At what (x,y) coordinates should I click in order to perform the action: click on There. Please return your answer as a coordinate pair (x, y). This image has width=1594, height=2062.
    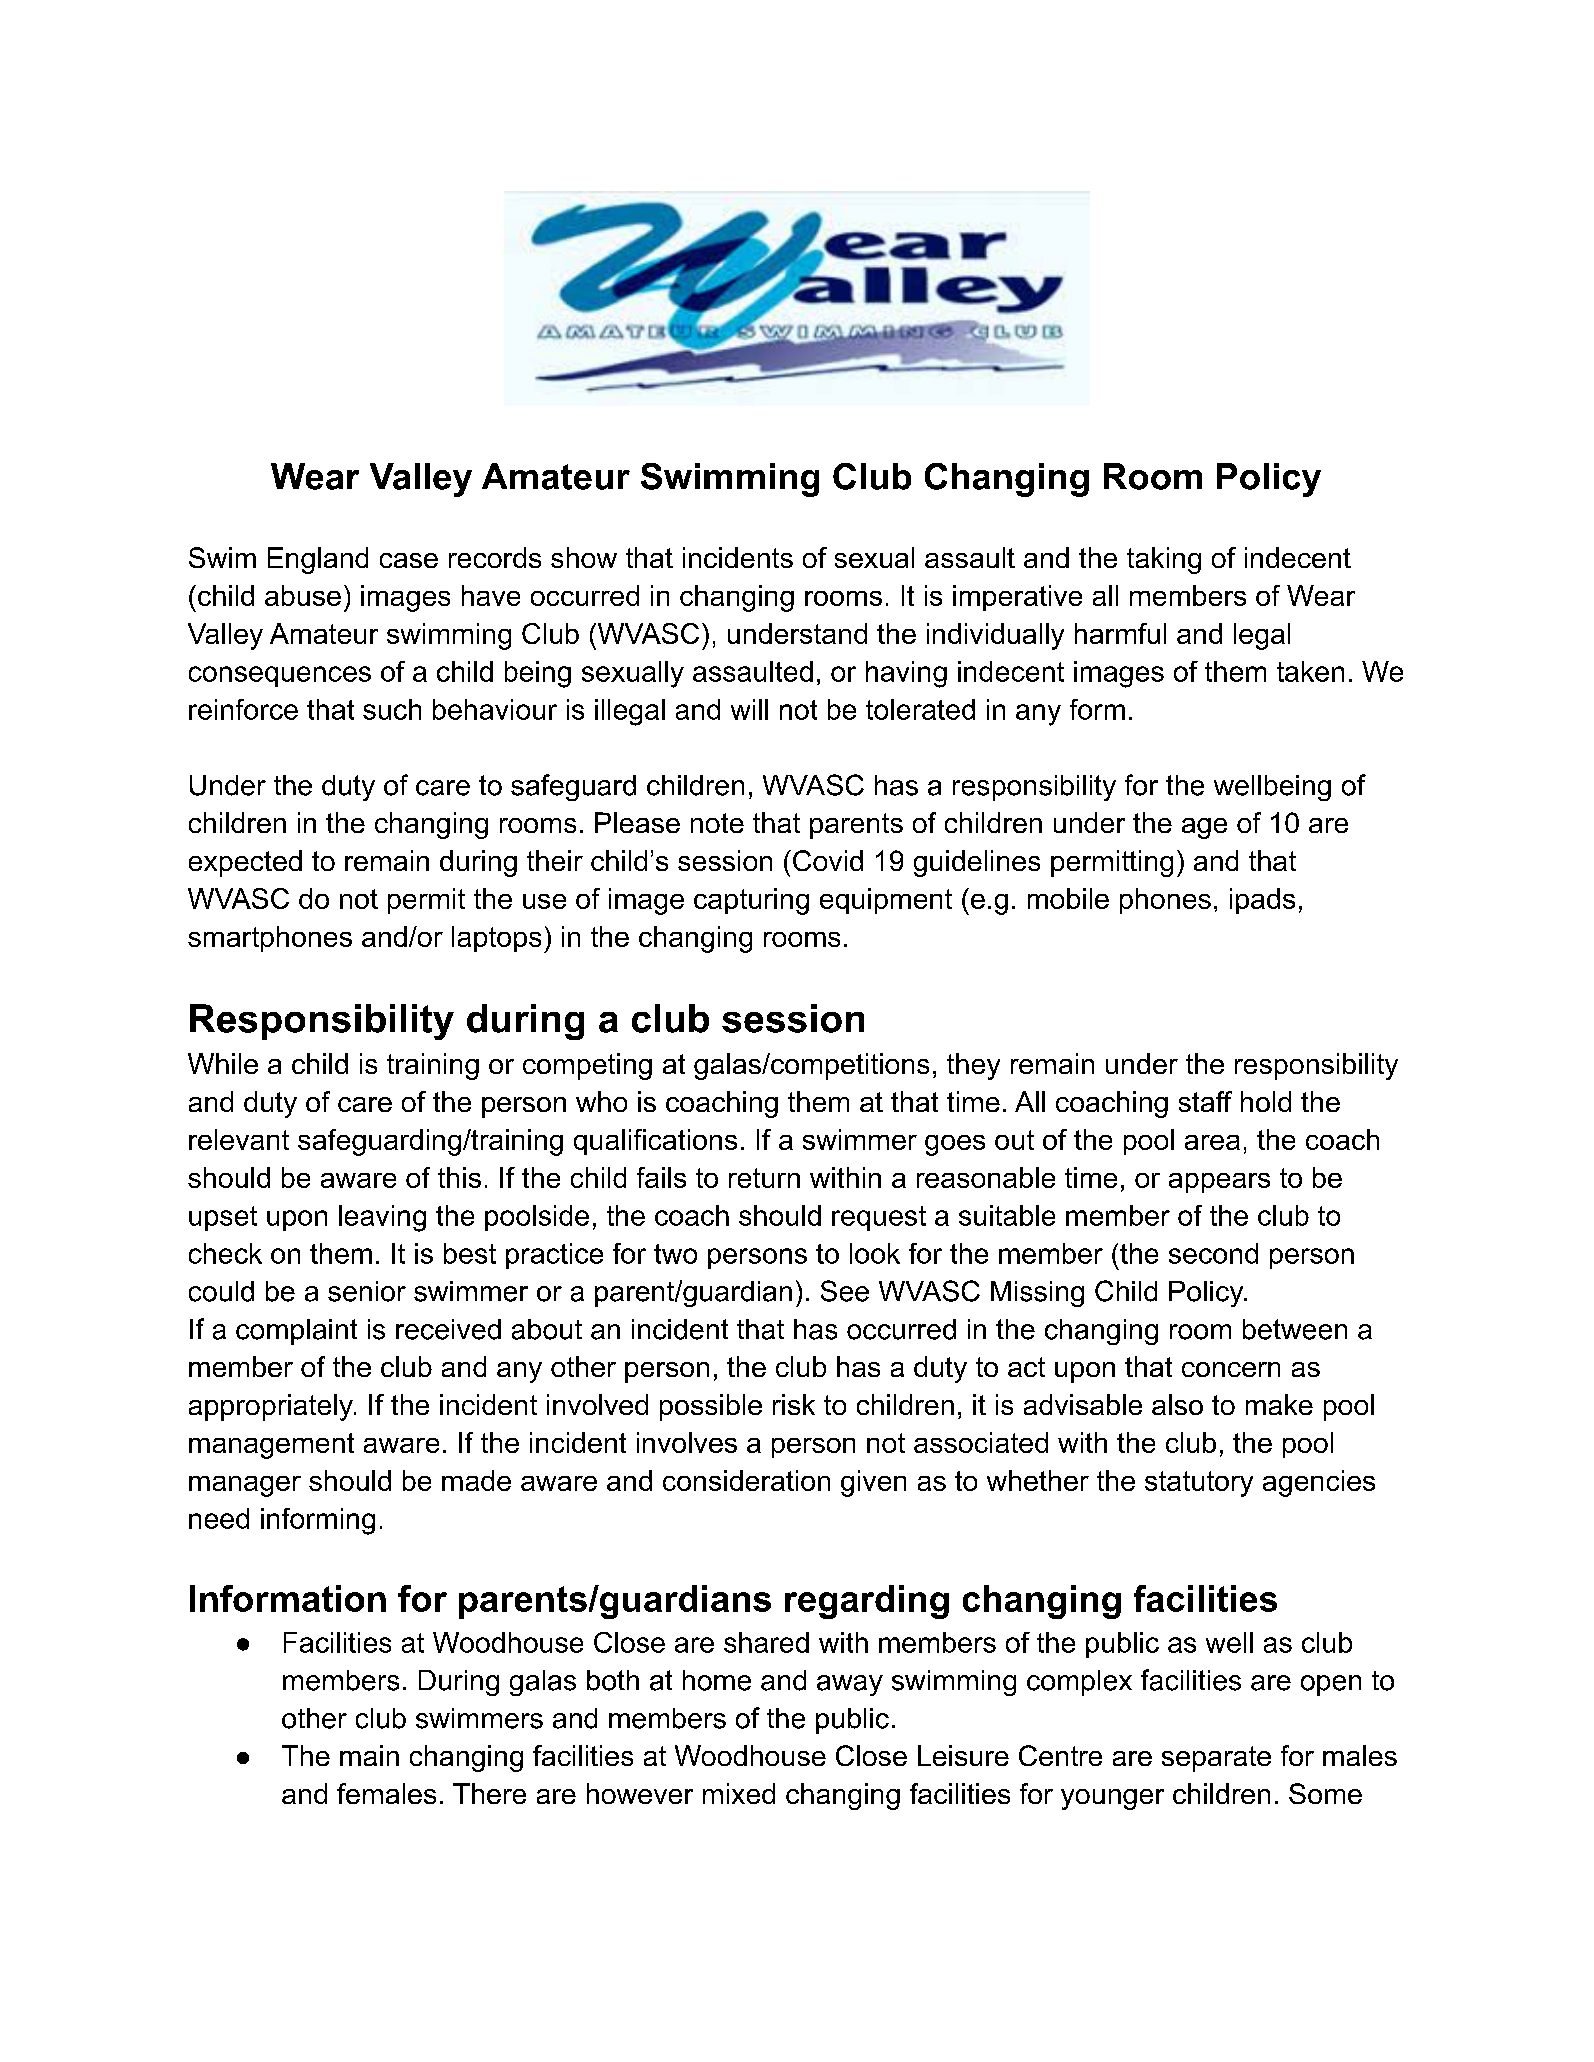
    Looking at the image, I should click on (489, 1793).
